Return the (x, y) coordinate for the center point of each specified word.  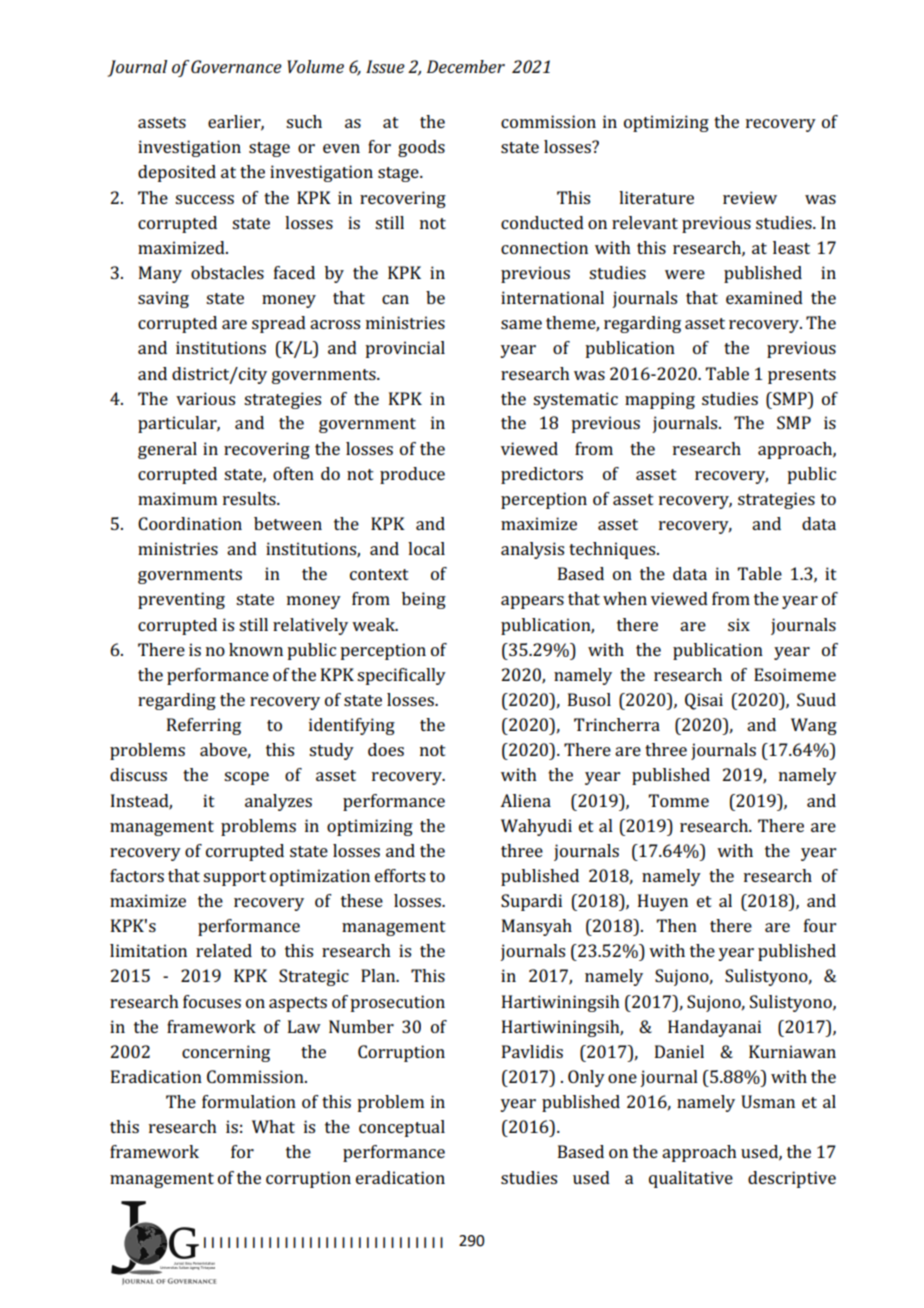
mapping (660, 400)
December (466, 66)
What (273, 1126)
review (750, 197)
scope (246, 778)
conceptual (402, 1128)
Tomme (679, 800)
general (167, 450)
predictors (542, 475)
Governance (236, 66)
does (386, 749)
